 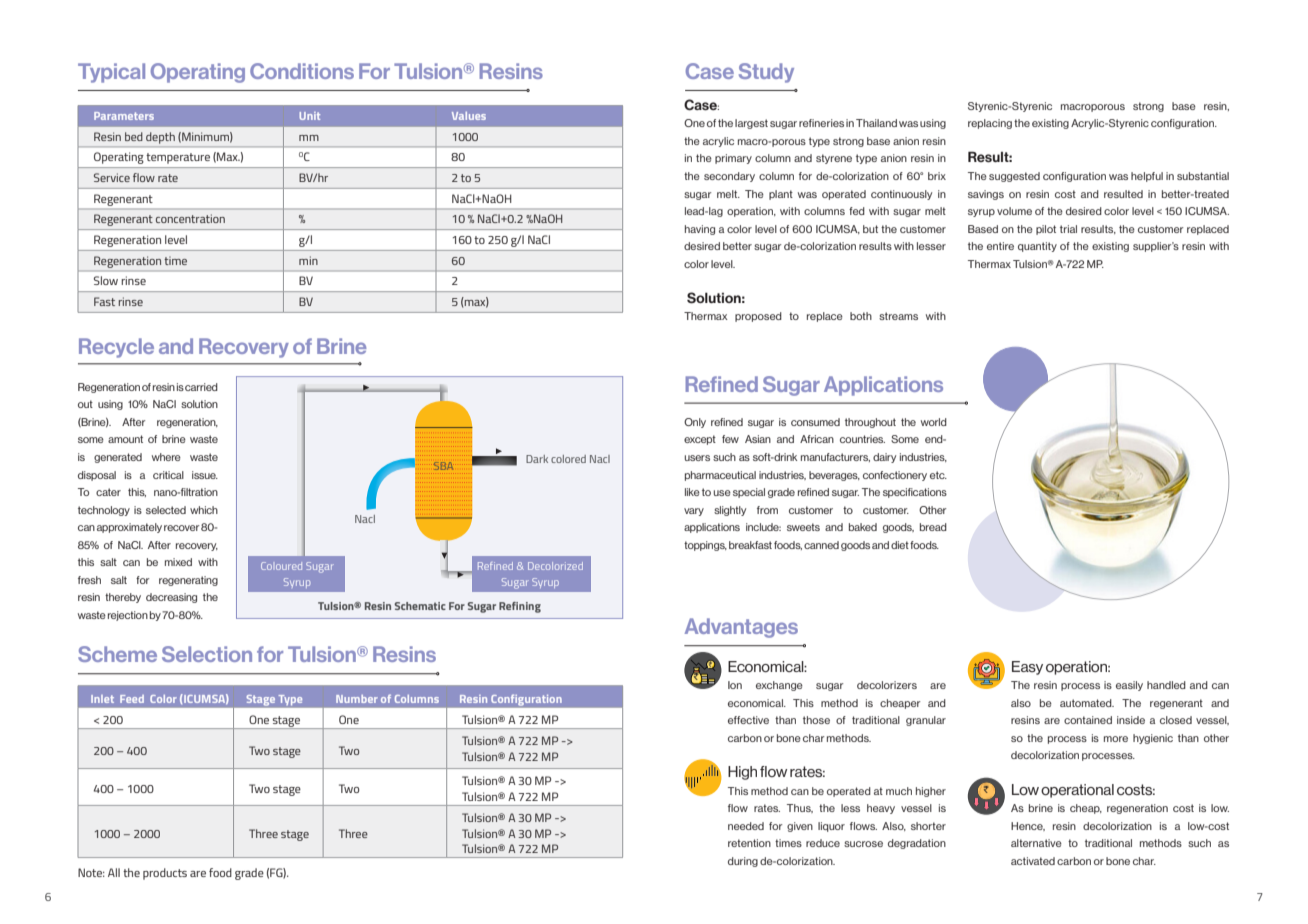 What do you see at coordinates (741, 628) in the screenshot?
I see `Advantages` at bounding box center [741, 628].
